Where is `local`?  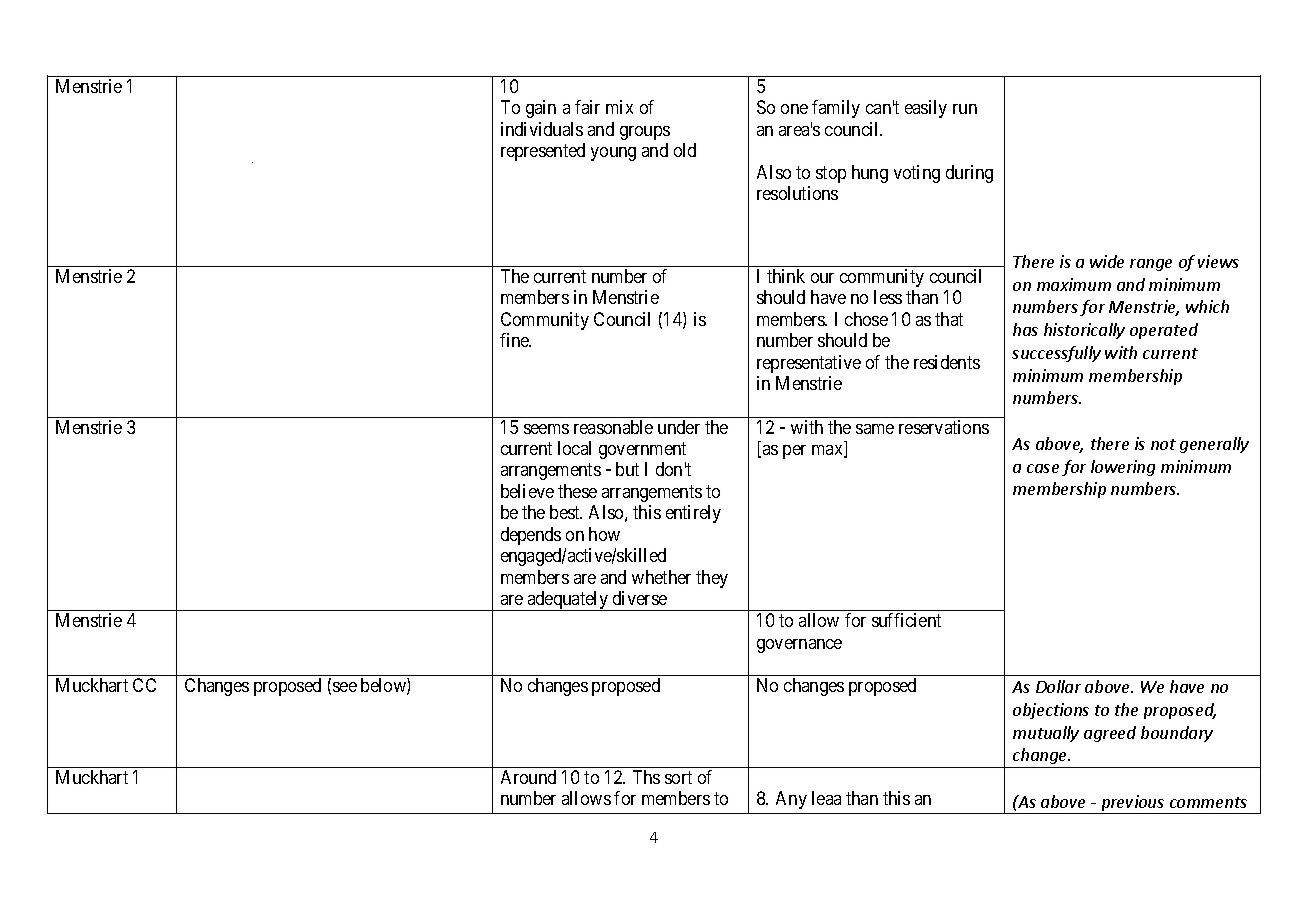 local is located at coordinates (574, 448).
